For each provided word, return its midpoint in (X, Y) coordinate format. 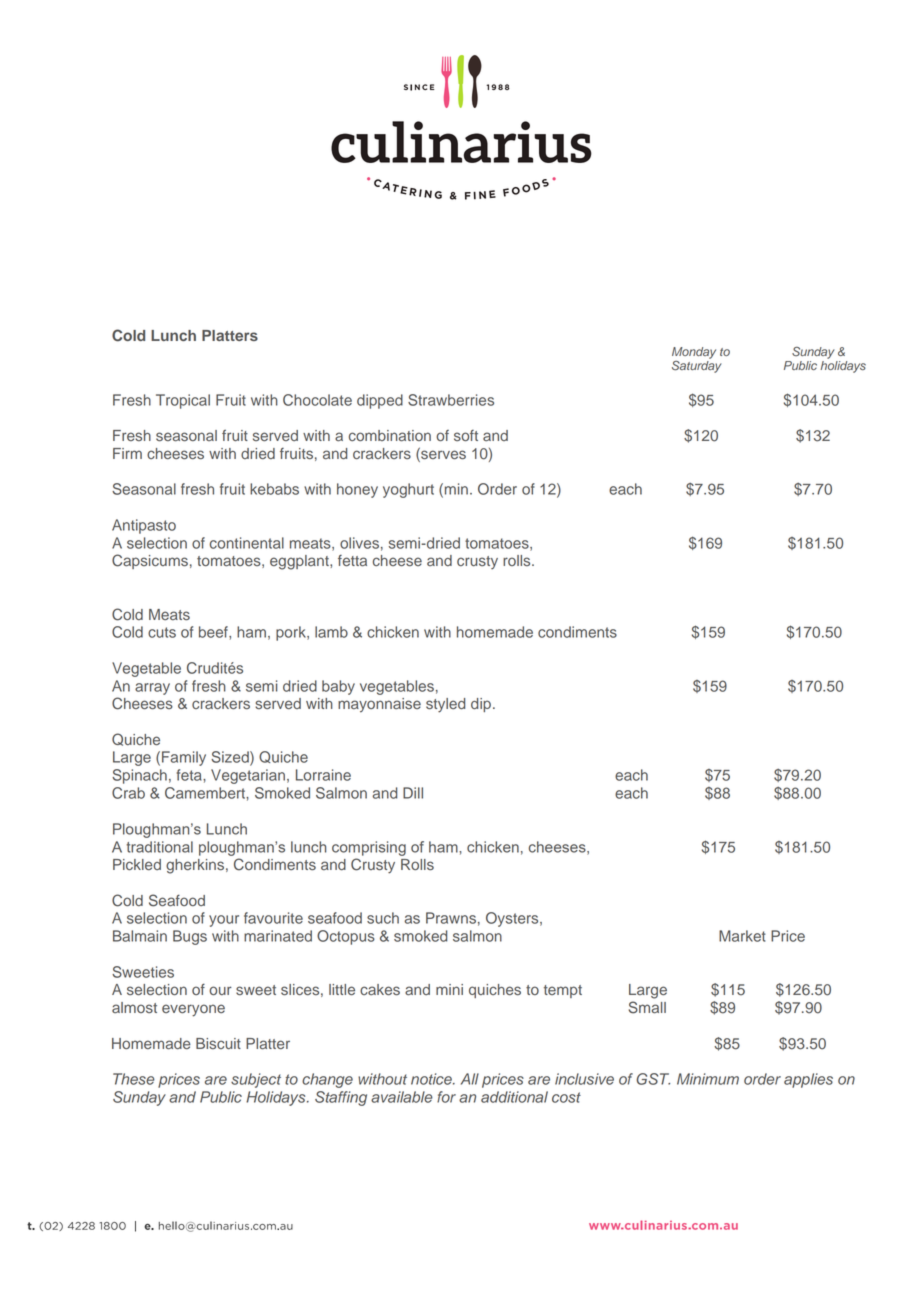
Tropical (183, 401)
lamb (331, 632)
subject (256, 1080)
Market (742, 936)
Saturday (697, 367)
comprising (369, 848)
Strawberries (451, 400)
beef (214, 632)
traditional (159, 847)
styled (445, 705)
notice (432, 1079)
